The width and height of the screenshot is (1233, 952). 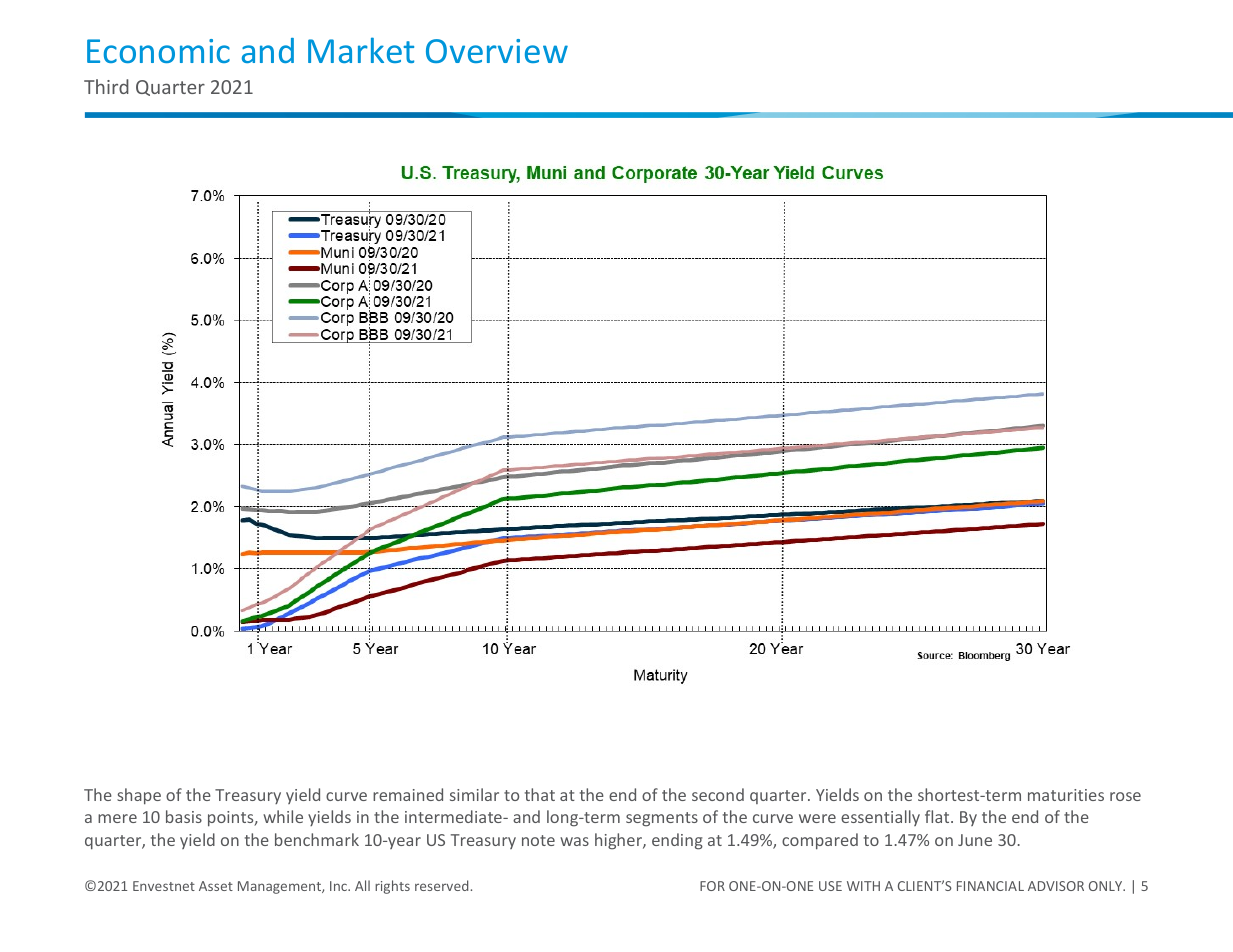 I want to click on Asset, so click(x=216, y=886).
